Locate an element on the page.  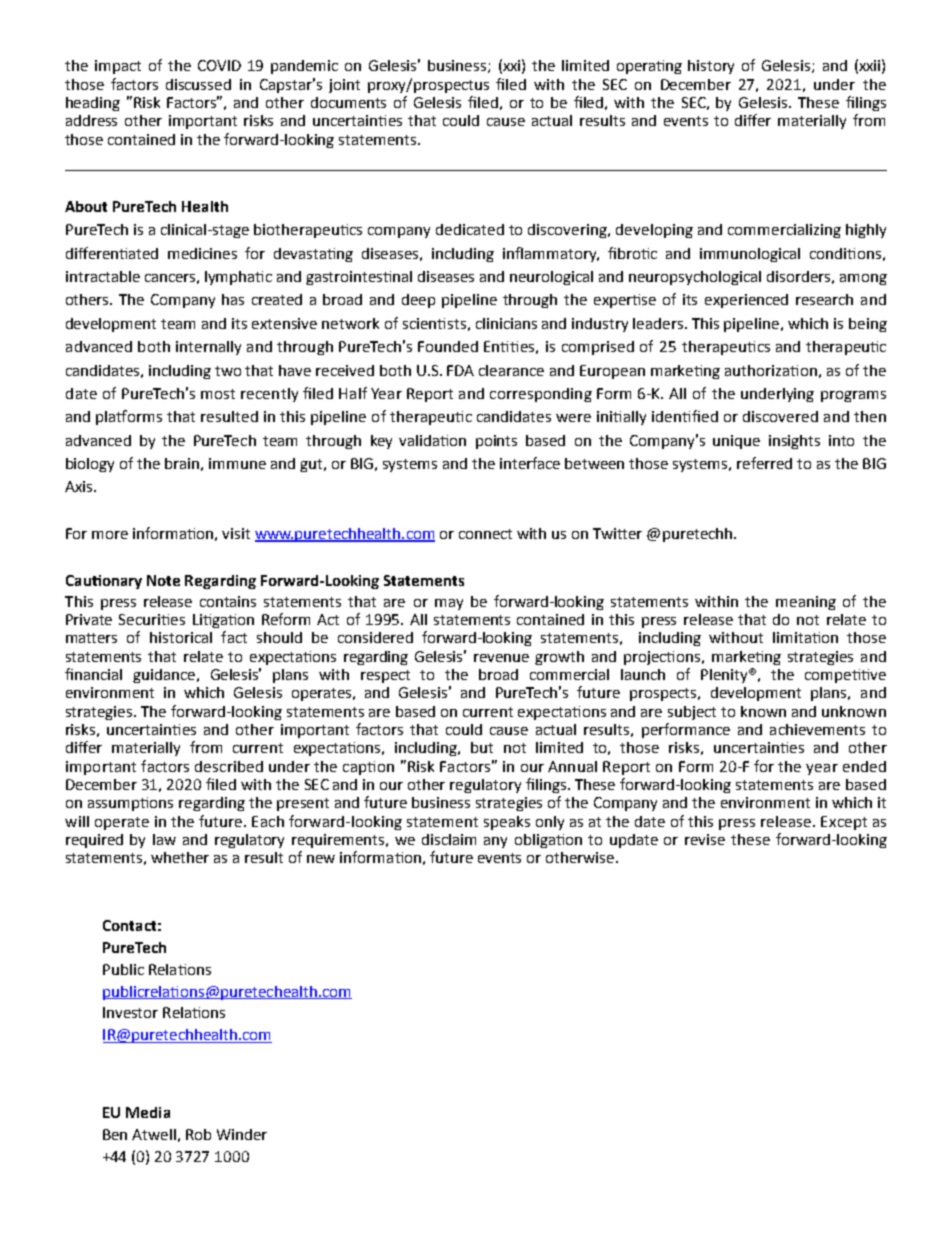
disclaim is located at coordinates (449, 839).
